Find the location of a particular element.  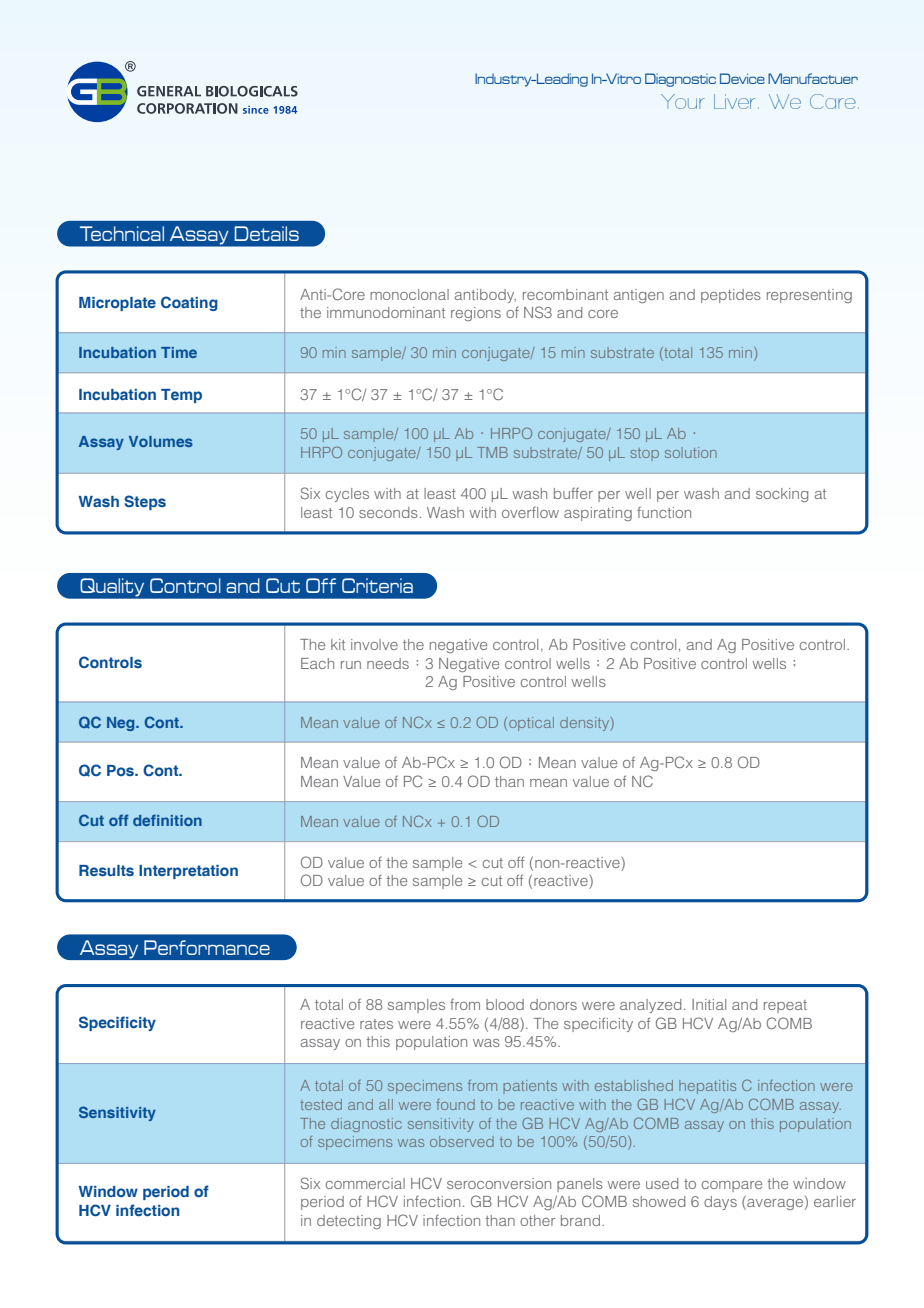

involve is located at coordinates (374, 644).
